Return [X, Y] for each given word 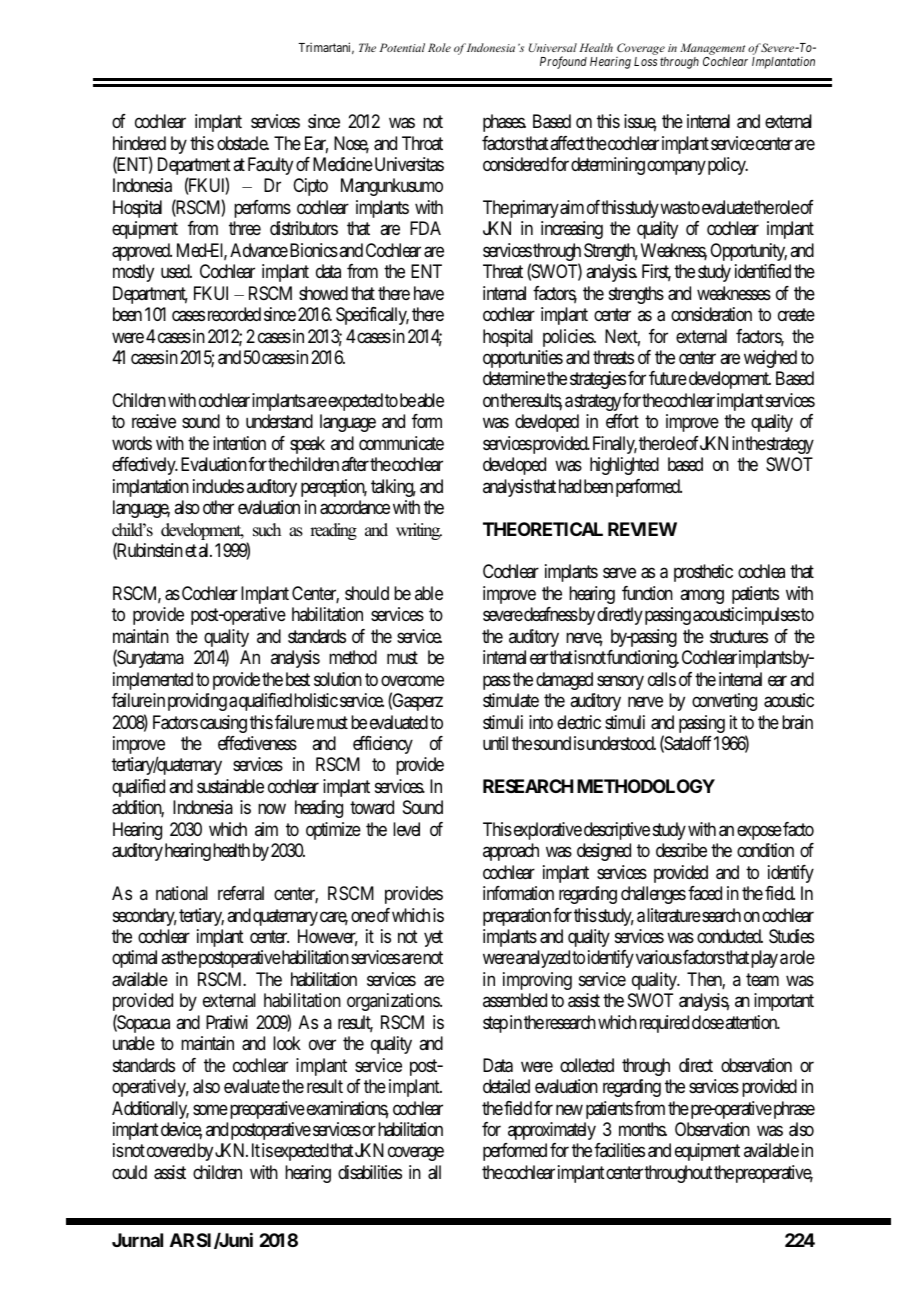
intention [239, 443]
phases [504, 123]
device [181, 1130]
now [272, 809]
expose [759, 832]
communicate [401, 443]
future [668, 378]
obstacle [243, 143]
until [495, 743]
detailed [506, 1086]
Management [712, 50]
